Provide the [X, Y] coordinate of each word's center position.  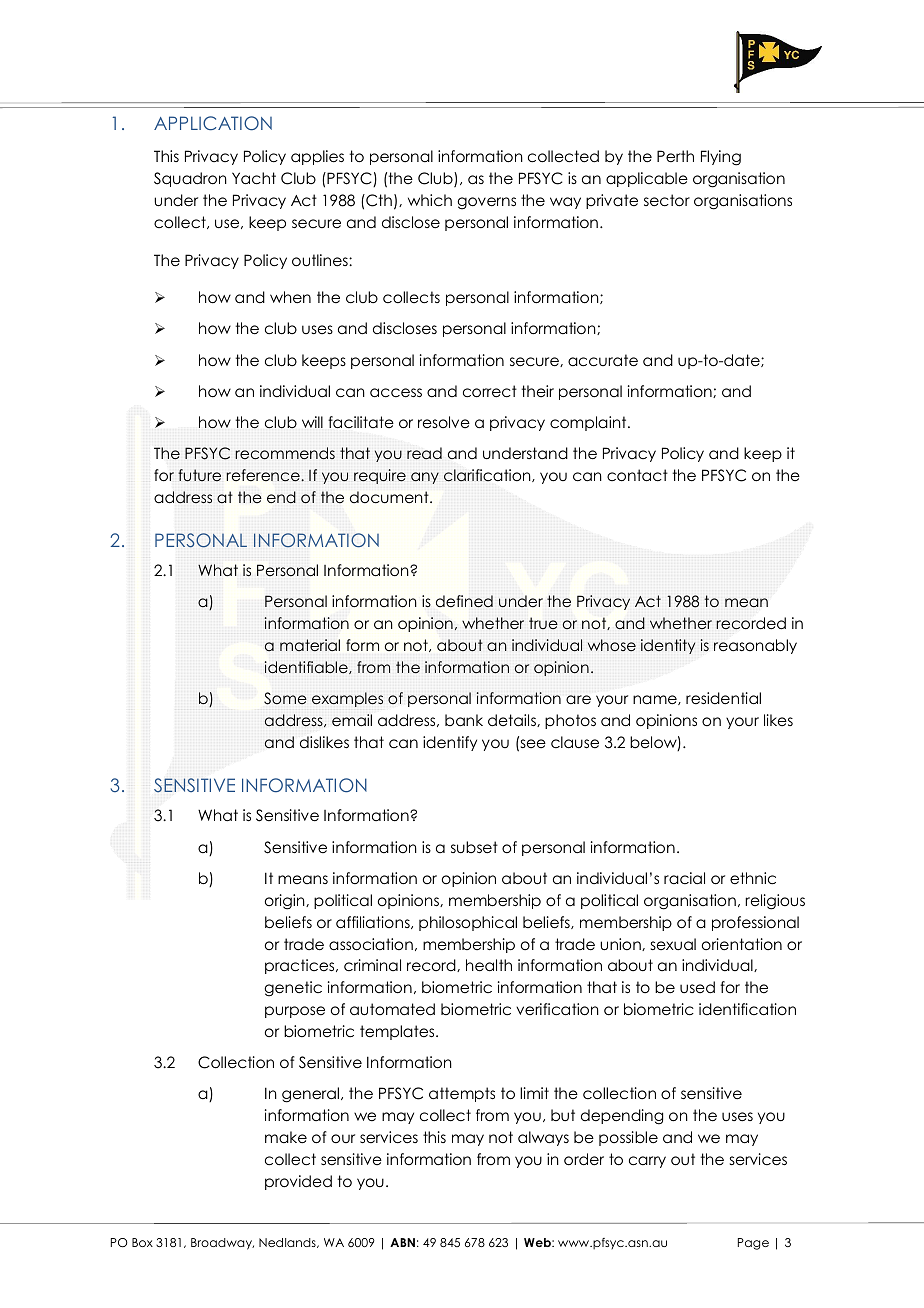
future [199, 475]
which [430, 200]
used [697, 987]
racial [684, 878]
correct [490, 391]
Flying [721, 158]
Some [285, 698]
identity [668, 646]
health [489, 965]
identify [450, 743]
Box [142, 1242]
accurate [603, 360]
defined [464, 601]
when [290, 297]
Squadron [190, 179]
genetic [293, 989]
